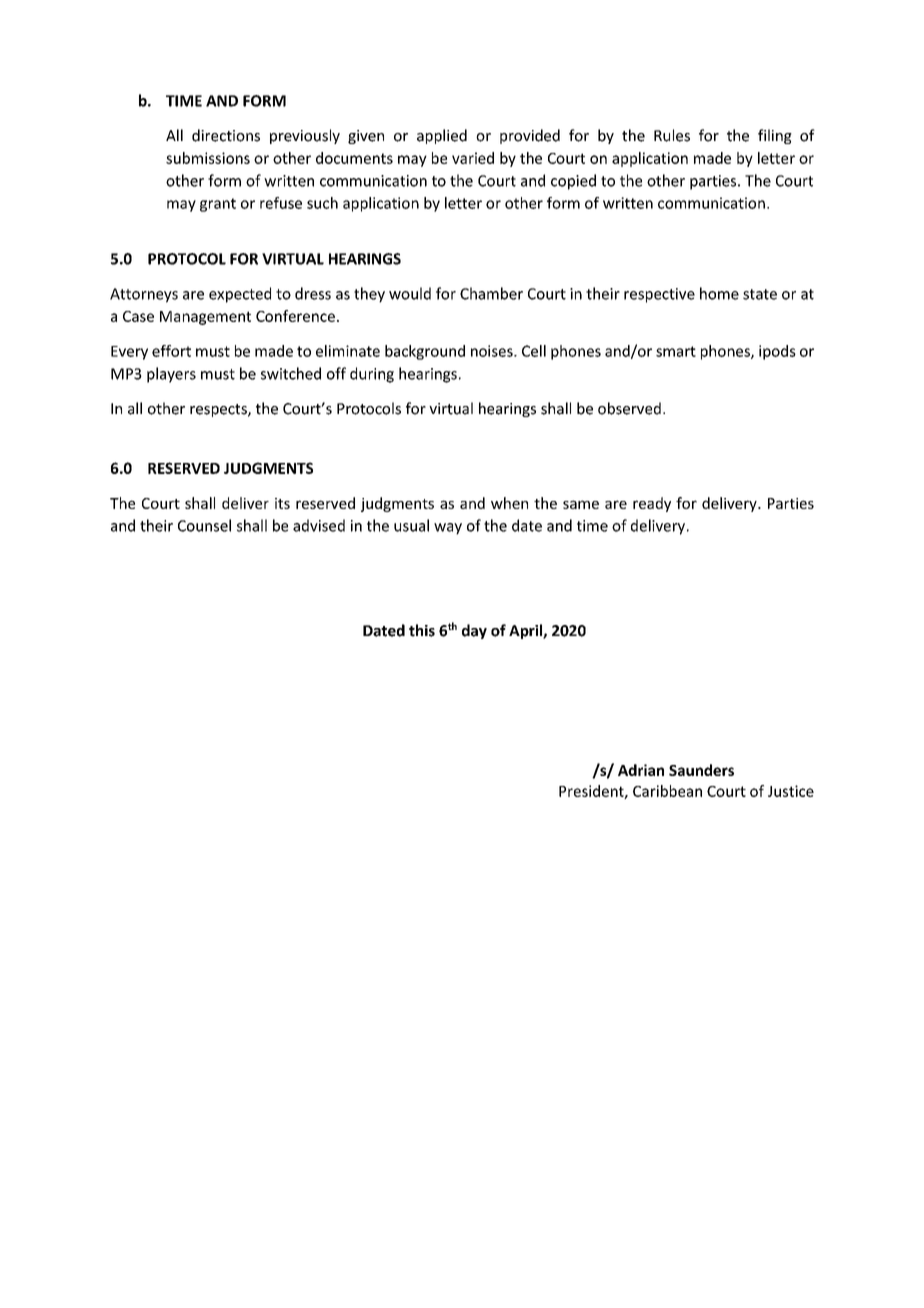  Describe the element at coordinates (208, 158) in the screenshot. I see `submissions` at that location.
